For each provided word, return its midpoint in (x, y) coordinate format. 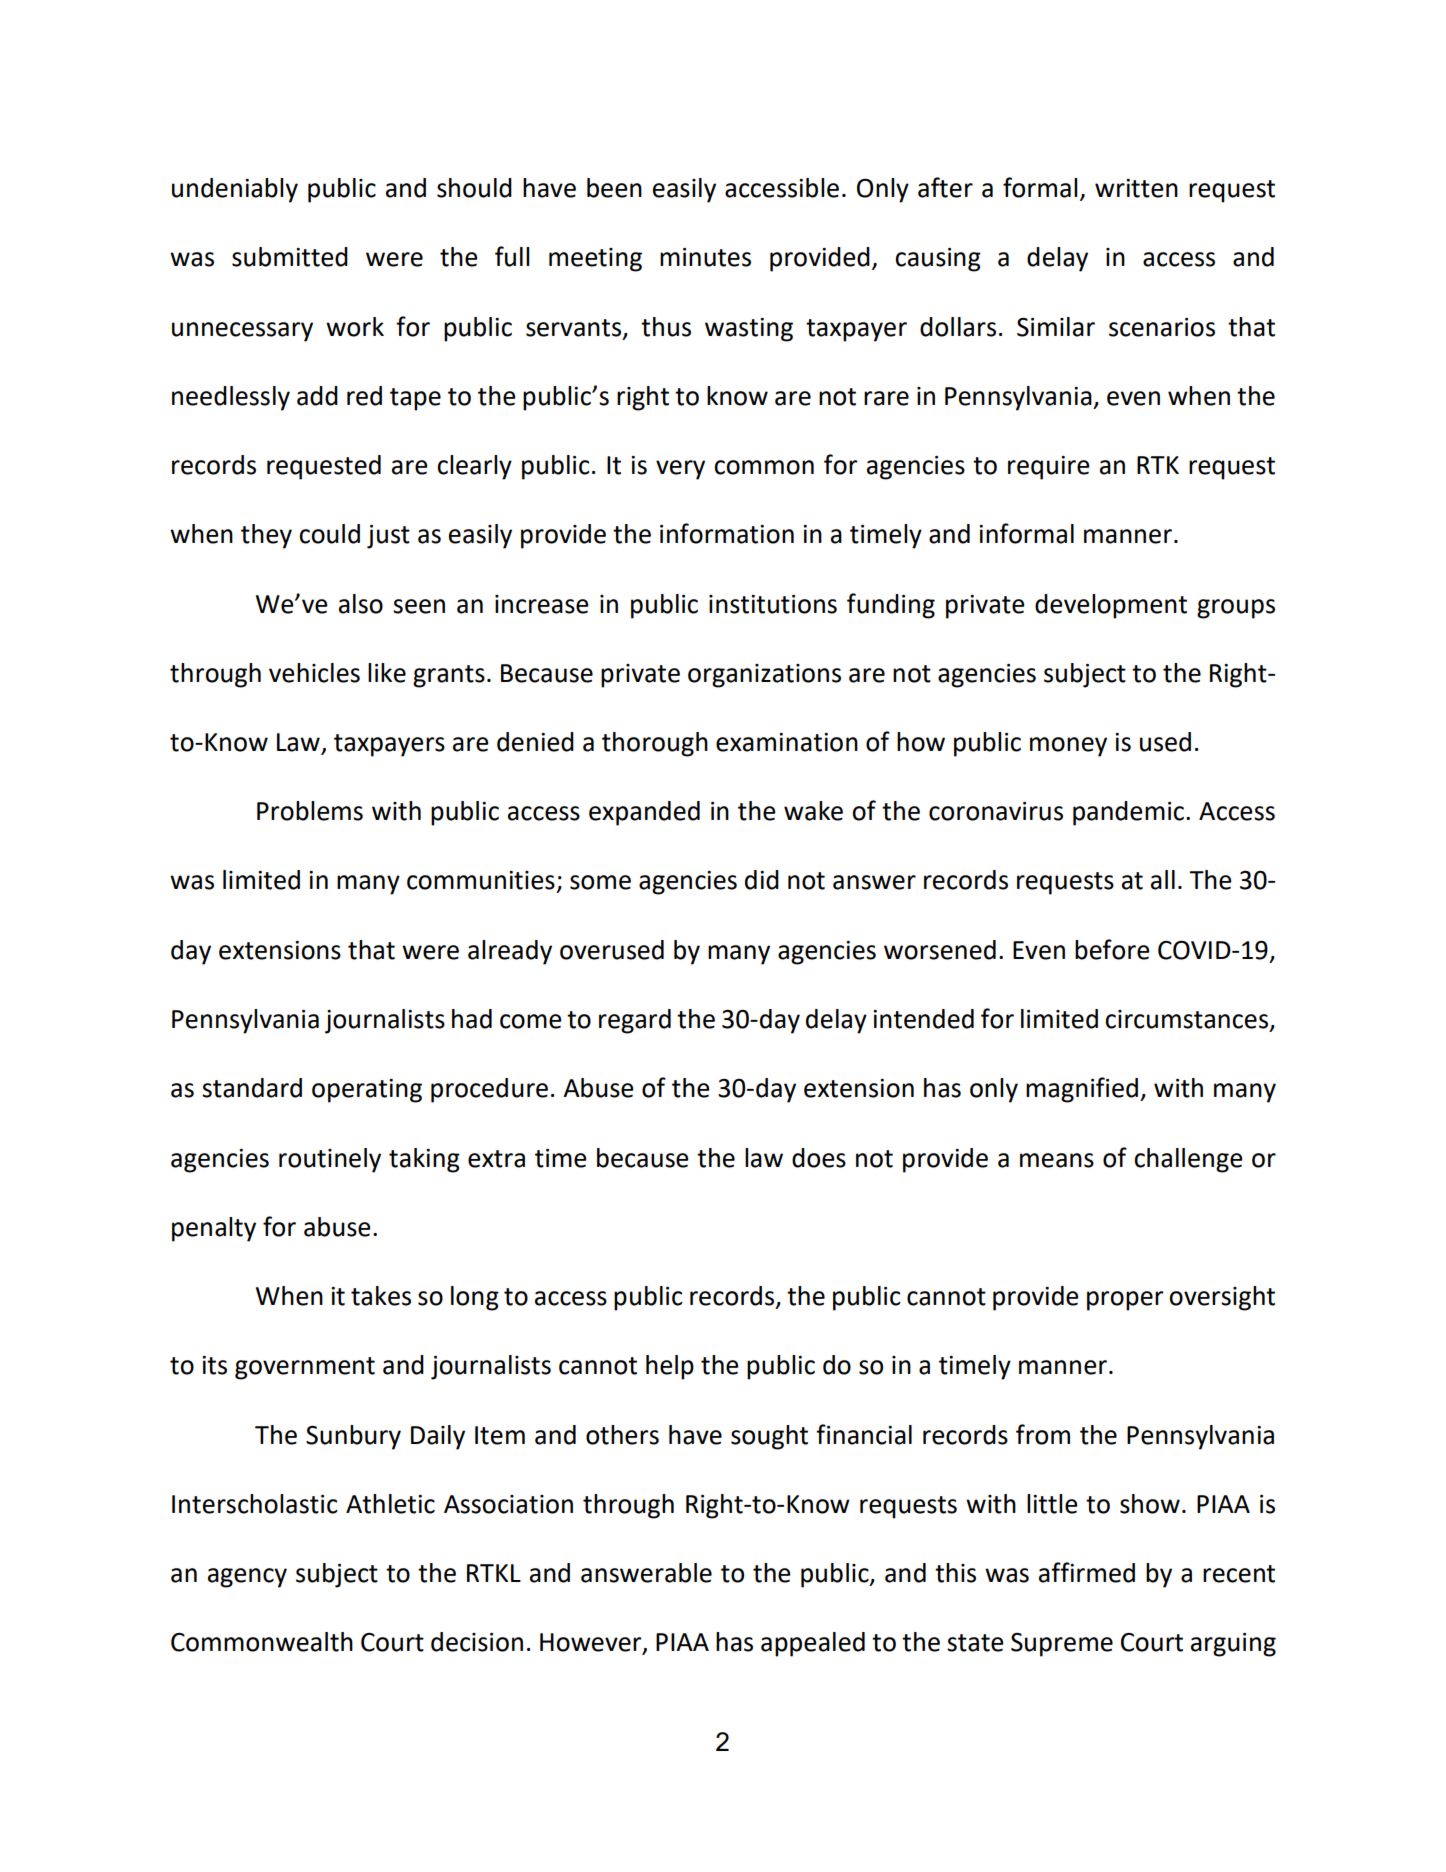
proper (1125, 1301)
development (1111, 606)
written (1136, 188)
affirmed (1087, 1572)
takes (381, 1296)
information (727, 533)
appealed (813, 1644)
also (361, 604)
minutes (705, 257)
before (1112, 949)
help (670, 1367)
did (762, 880)
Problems (310, 811)
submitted (290, 257)
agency (247, 1578)
